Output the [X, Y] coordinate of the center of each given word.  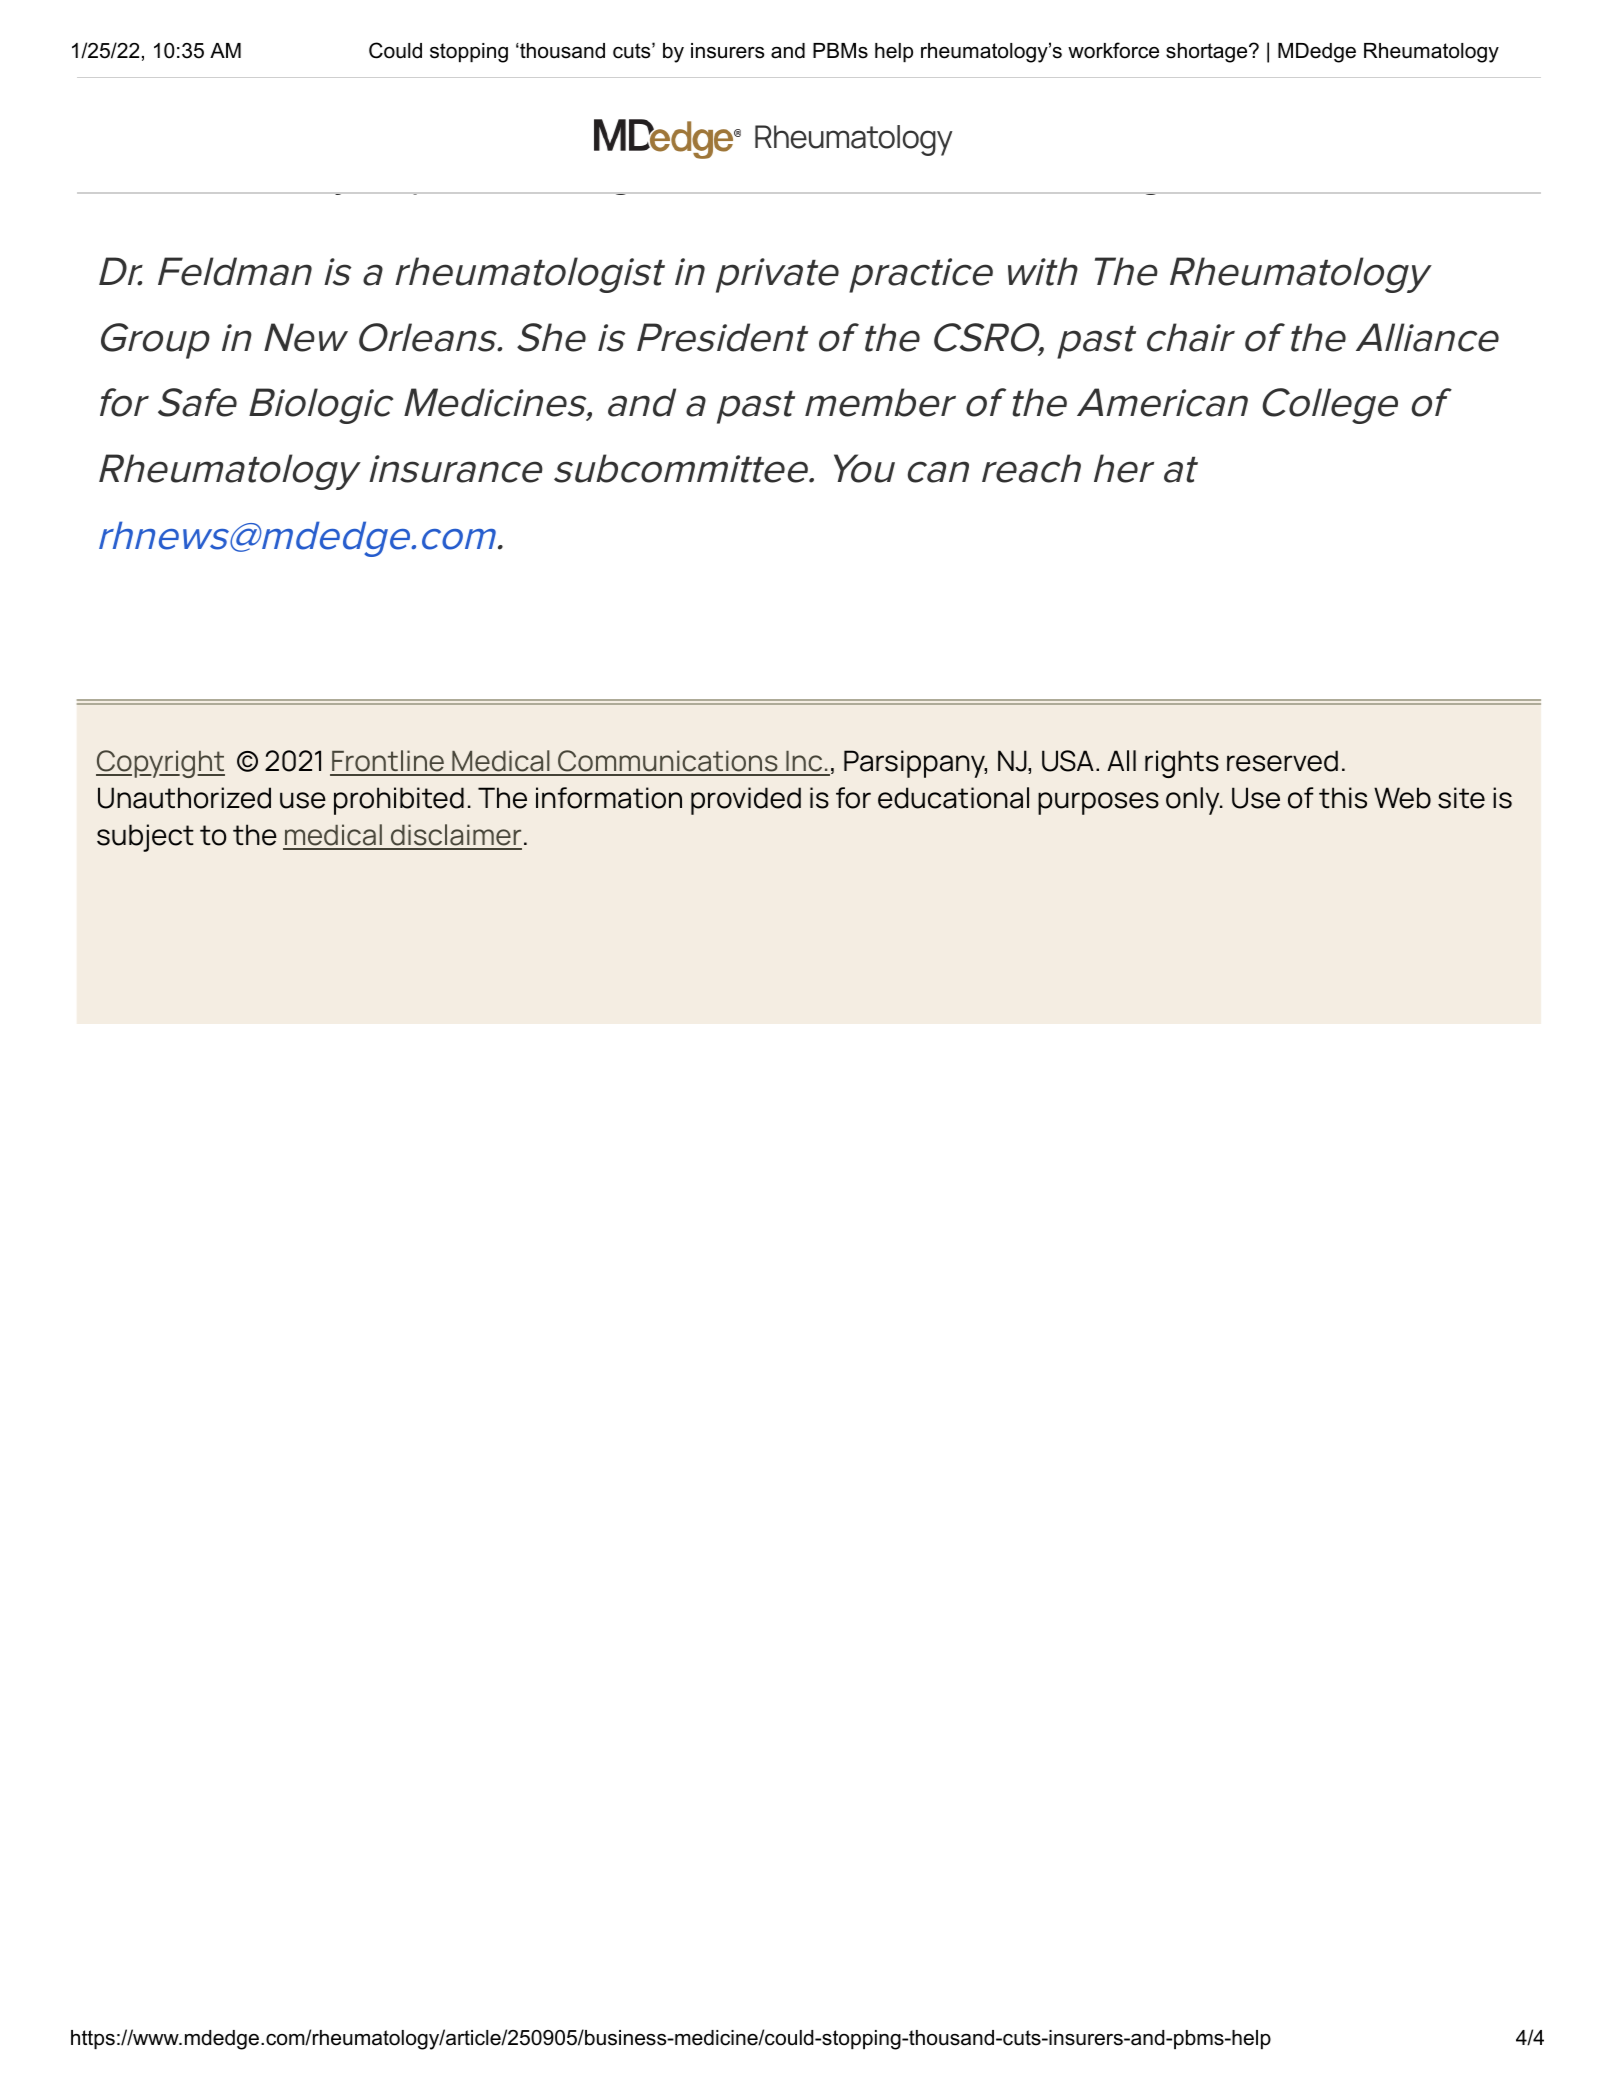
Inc [804, 763]
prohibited [399, 801]
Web [1402, 798]
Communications [668, 762]
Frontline [388, 762]
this [1343, 798]
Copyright [160, 764]
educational [953, 798]
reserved [1282, 761]
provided [746, 801]
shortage [1208, 53]
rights [1182, 764]
